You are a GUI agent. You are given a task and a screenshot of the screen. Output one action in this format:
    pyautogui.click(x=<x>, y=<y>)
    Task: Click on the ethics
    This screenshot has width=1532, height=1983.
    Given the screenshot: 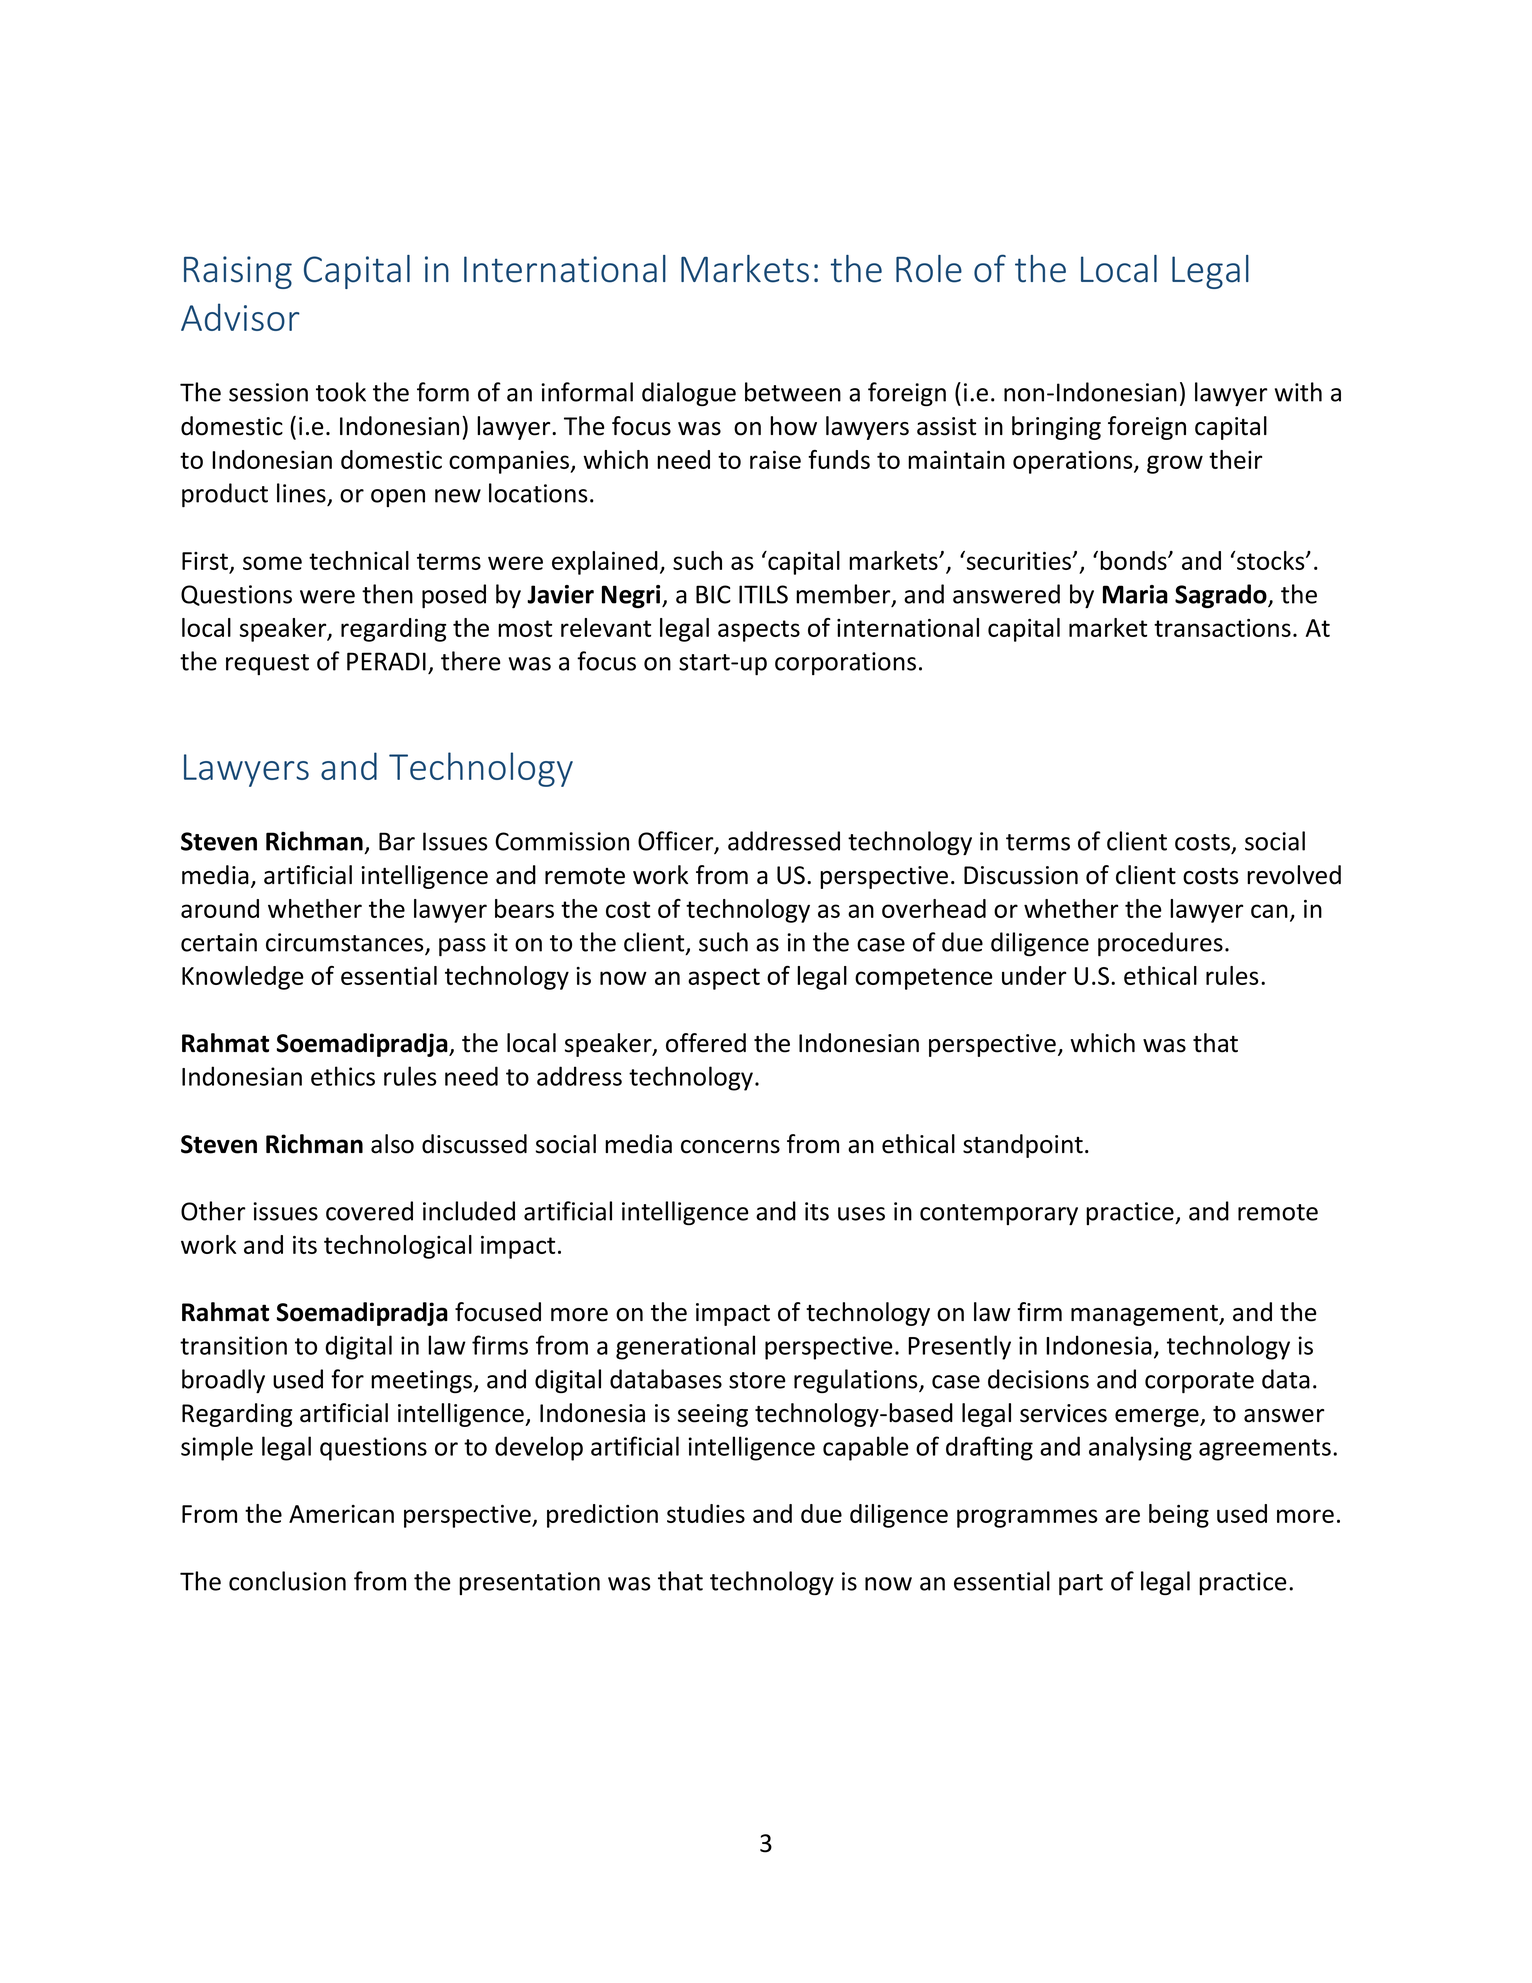 What is the action you would take?
    pyautogui.click(x=343, y=1076)
